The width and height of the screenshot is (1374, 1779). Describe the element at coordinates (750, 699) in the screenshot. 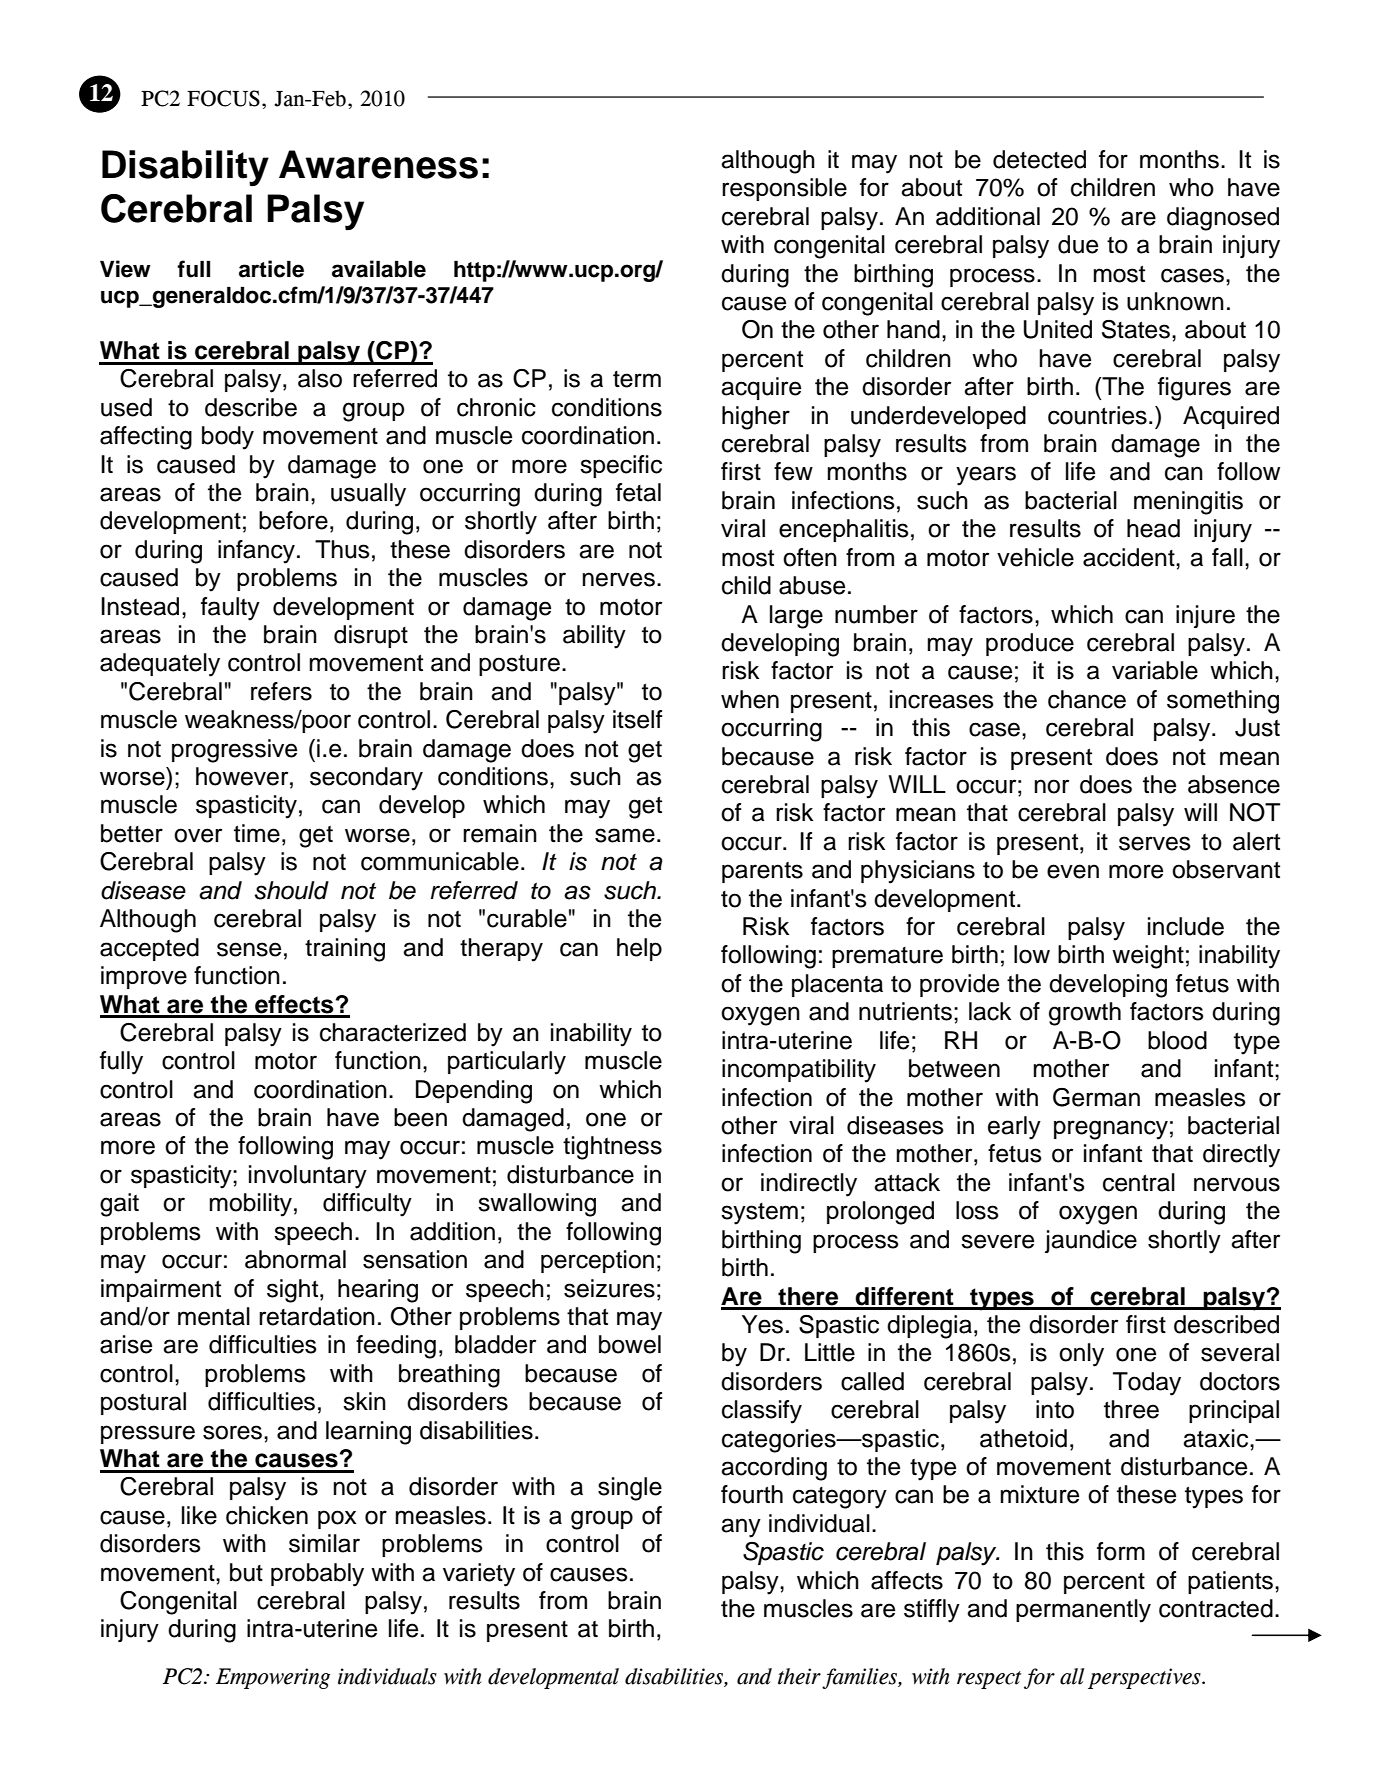

I see `when` at that location.
